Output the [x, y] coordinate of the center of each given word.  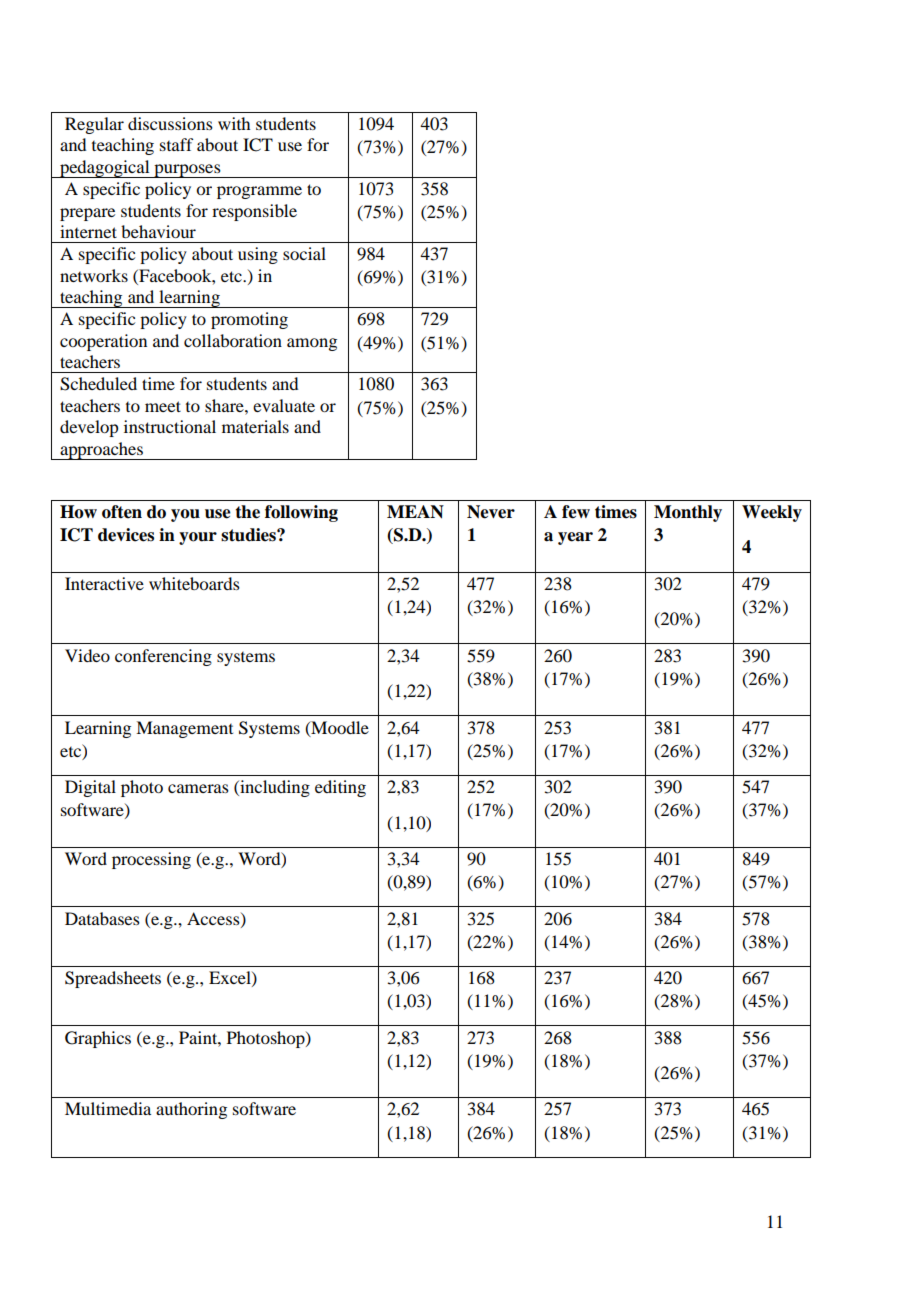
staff [176, 144]
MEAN [415, 512]
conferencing [163, 657]
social [304, 253]
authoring [191, 1110]
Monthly [688, 513]
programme [259, 192]
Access [214, 919]
